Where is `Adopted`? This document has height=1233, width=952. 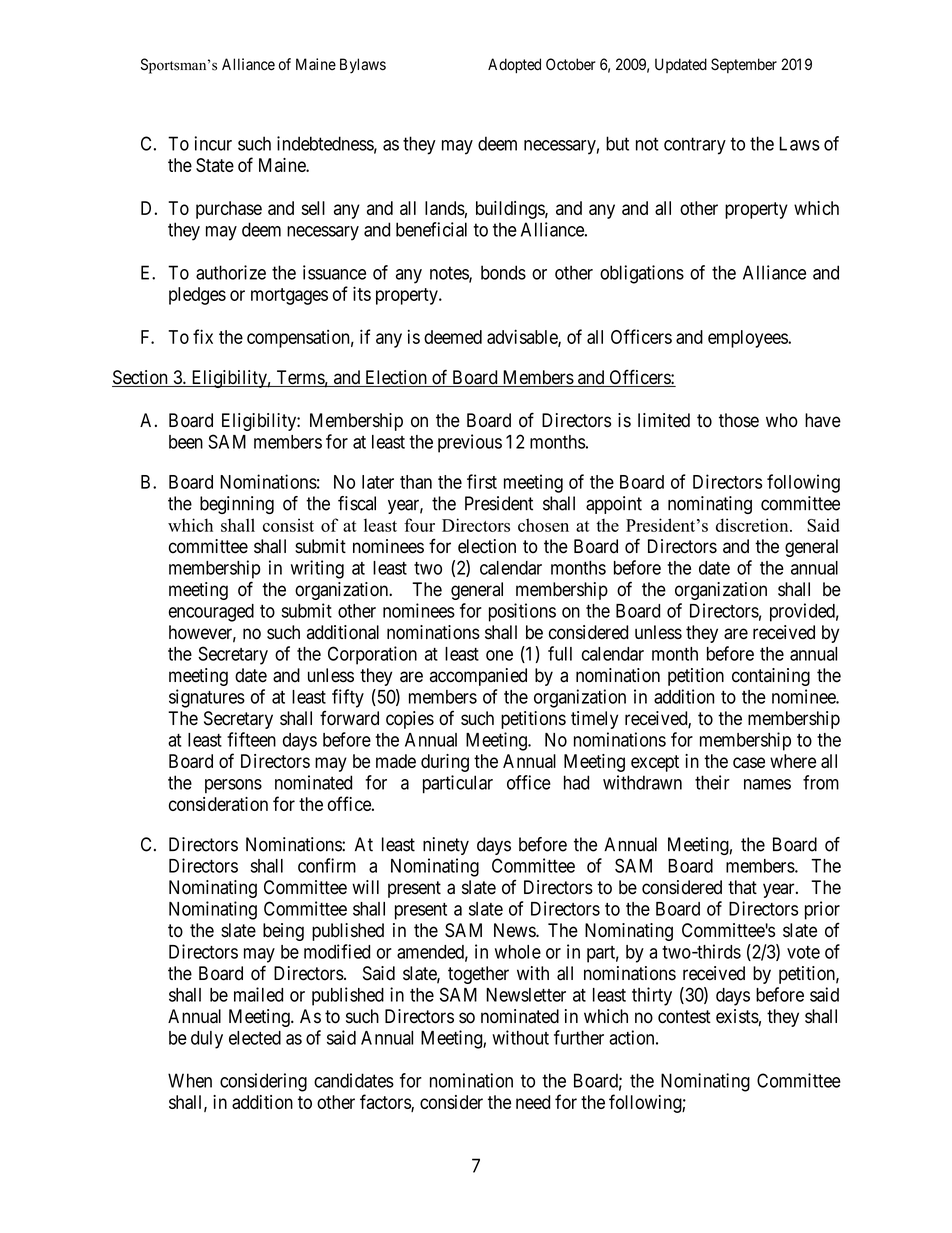 Adopted is located at coordinates (514, 65).
